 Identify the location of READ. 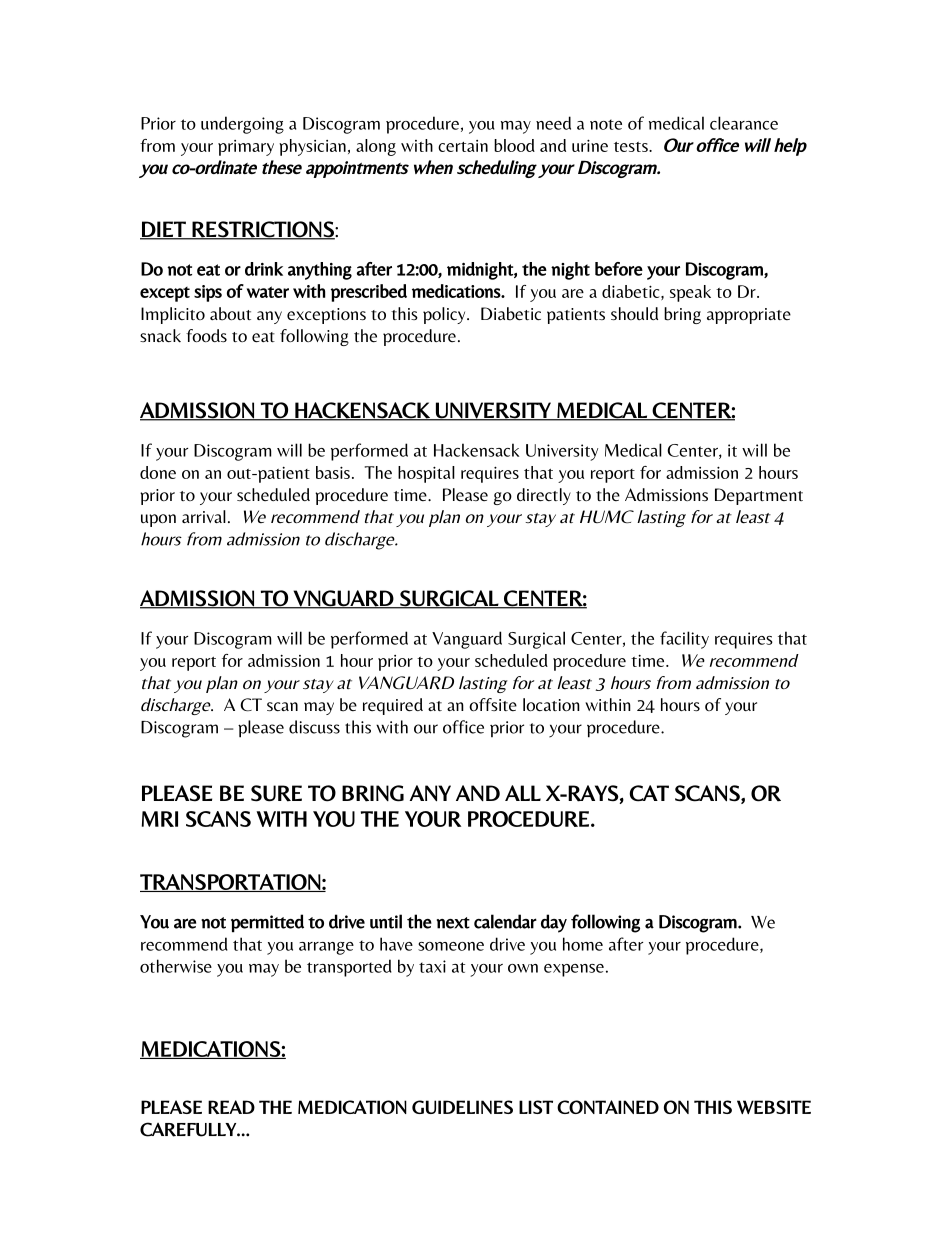
(231, 1107).
